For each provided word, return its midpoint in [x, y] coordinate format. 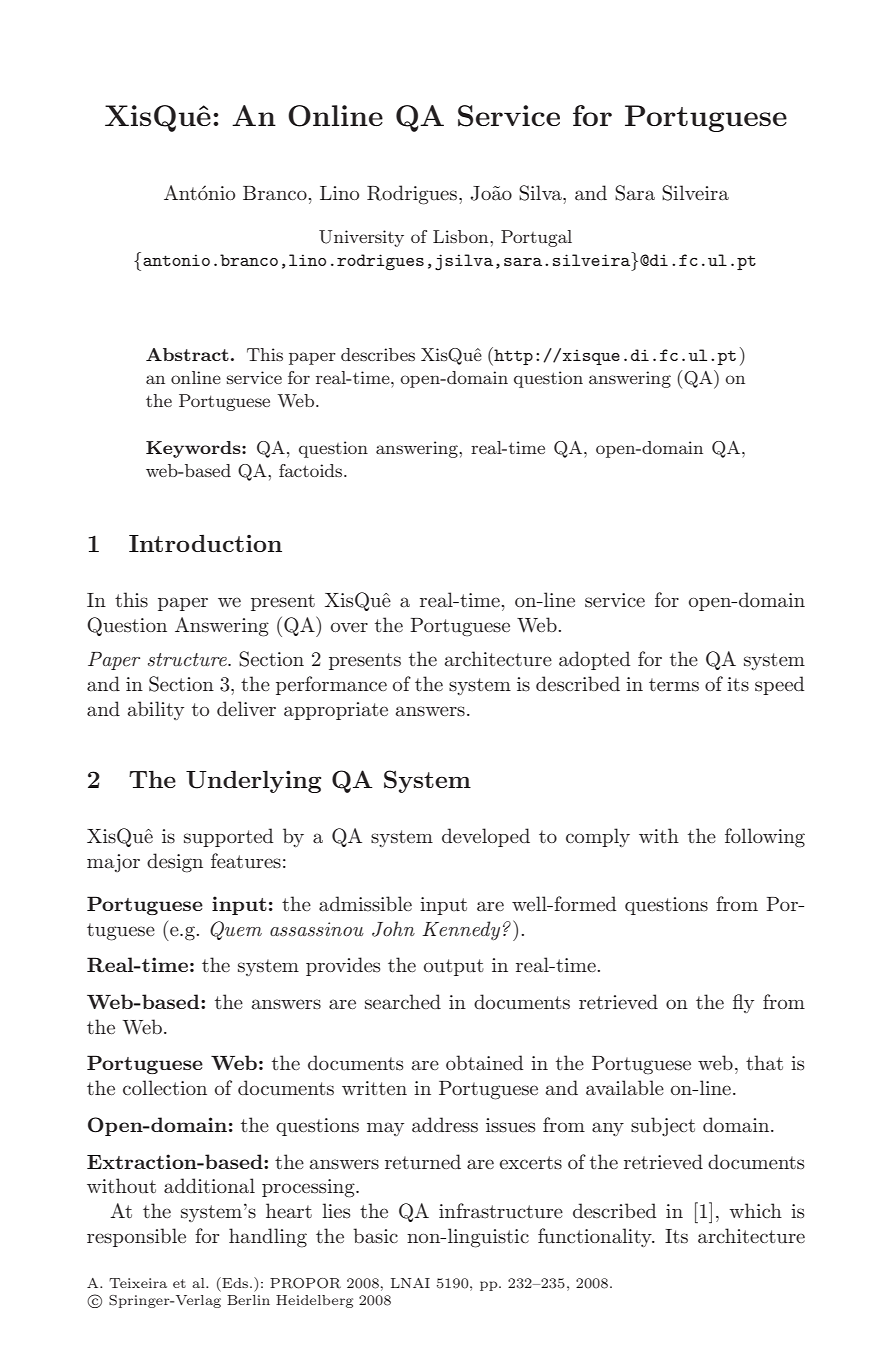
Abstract [187, 354]
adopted [594, 660]
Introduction [205, 543]
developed [486, 837]
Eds [235, 1282]
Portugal [536, 238]
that [764, 1063]
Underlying [253, 781]
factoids [312, 470]
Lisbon [462, 236]
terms [674, 685]
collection [165, 1087]
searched [403, 1002]
